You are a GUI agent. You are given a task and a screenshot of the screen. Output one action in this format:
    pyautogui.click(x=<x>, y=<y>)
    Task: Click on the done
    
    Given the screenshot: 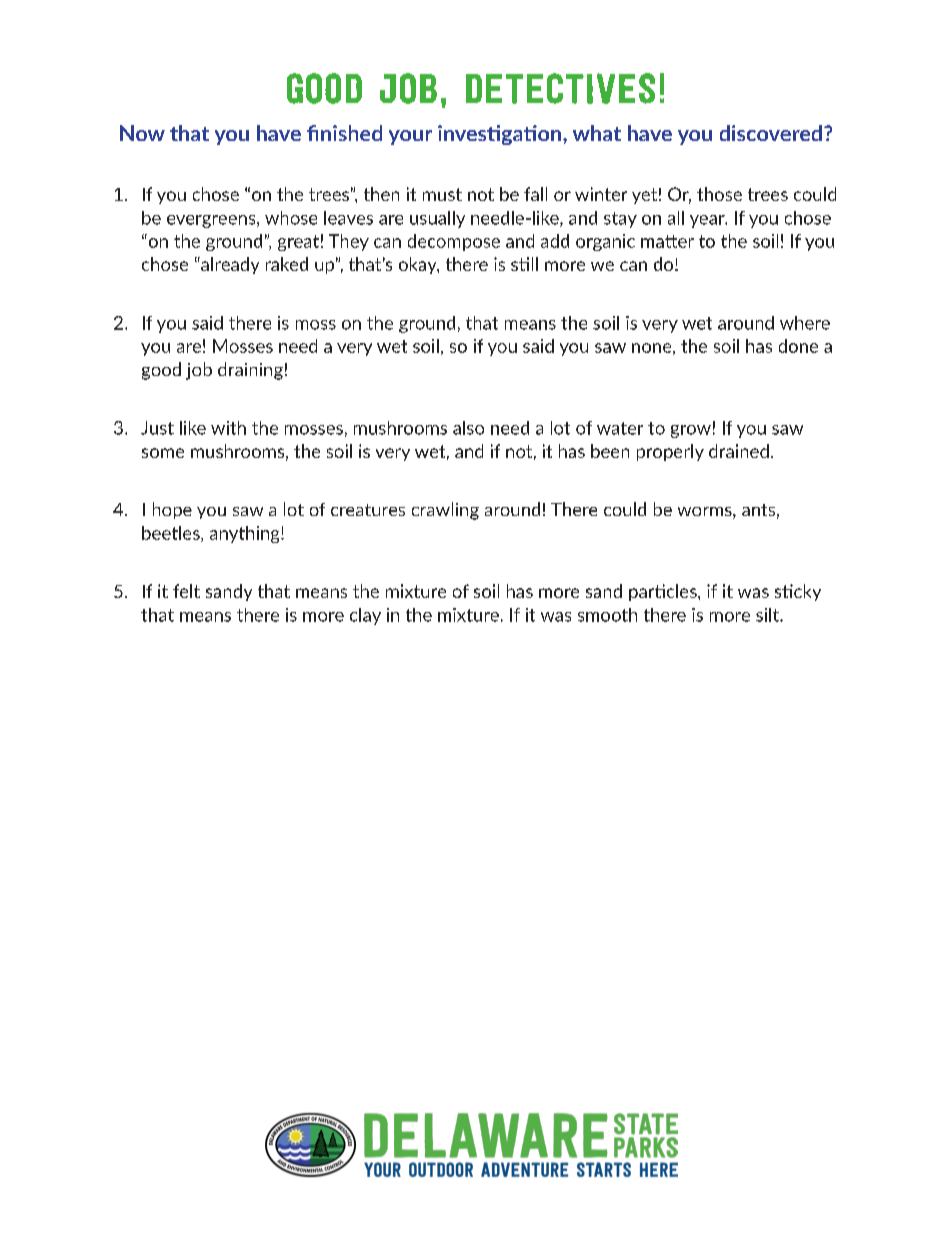 What is the action you would take?
    pyautogui.click(x=798, y=346)
